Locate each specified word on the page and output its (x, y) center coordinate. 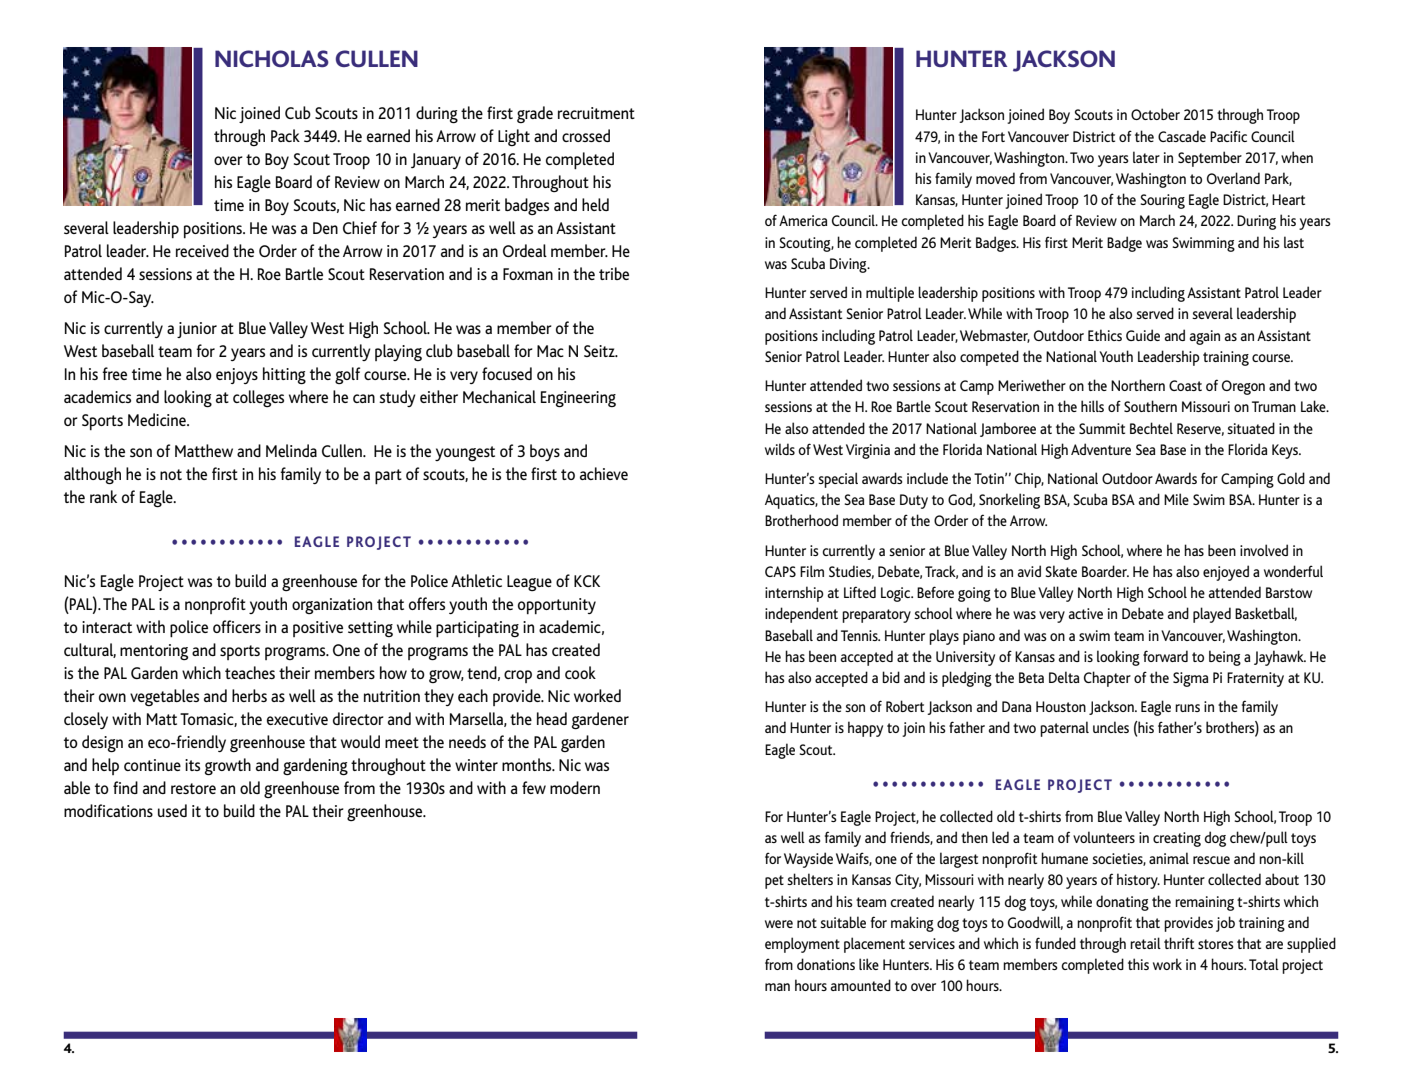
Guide (1143, 335)
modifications (108, 810)
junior (197, 330)
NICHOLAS (272, 58)
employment (802, 945)
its (192, 765)
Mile (1176, 499)
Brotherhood (801, 520)
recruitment (596, 113)
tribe (614, 273)
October (1155, 114)
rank (103, 496)
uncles (1111, 727)
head (552, 718)
